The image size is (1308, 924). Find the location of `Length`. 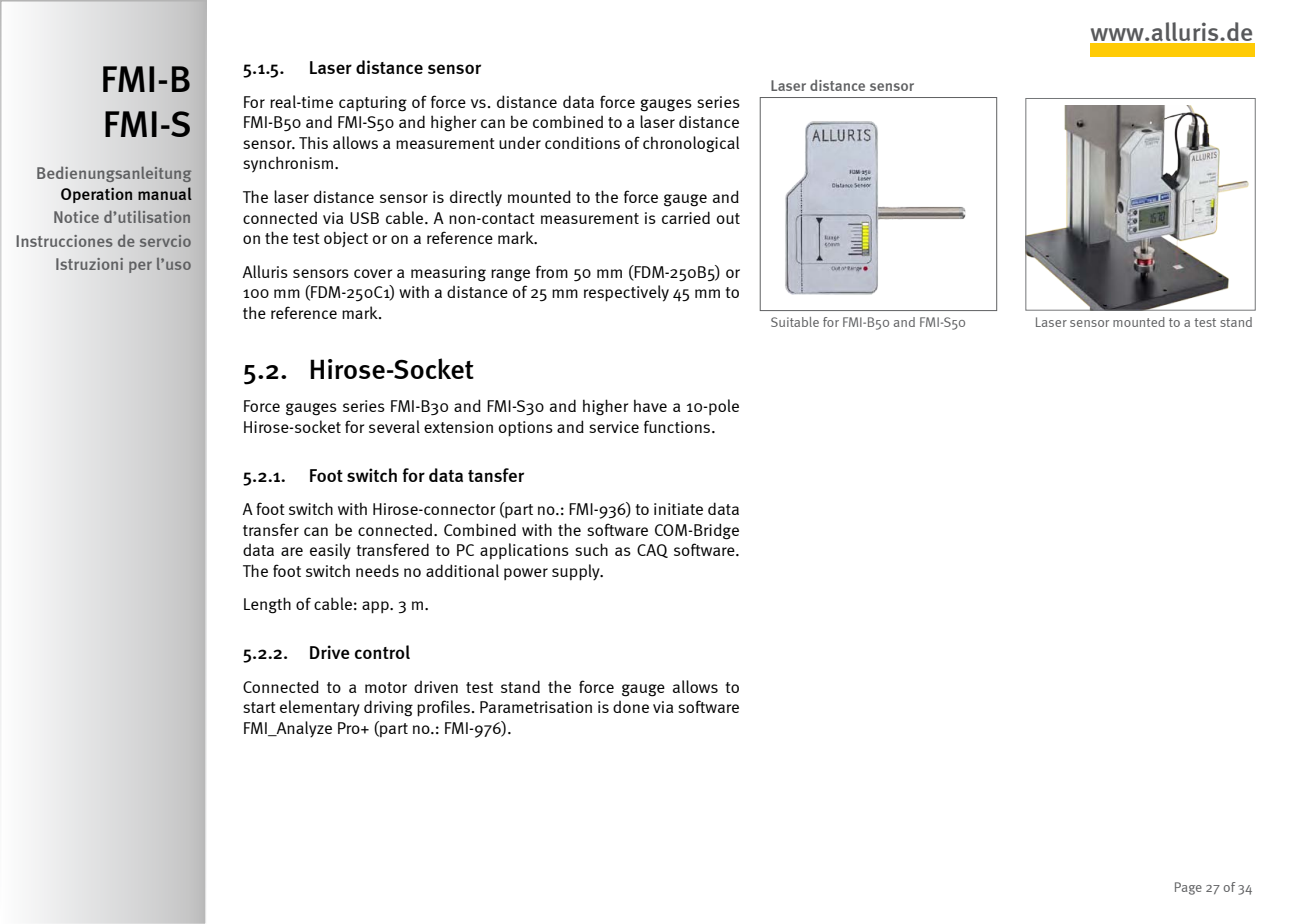

Length is located at coordinates (267, 605).
